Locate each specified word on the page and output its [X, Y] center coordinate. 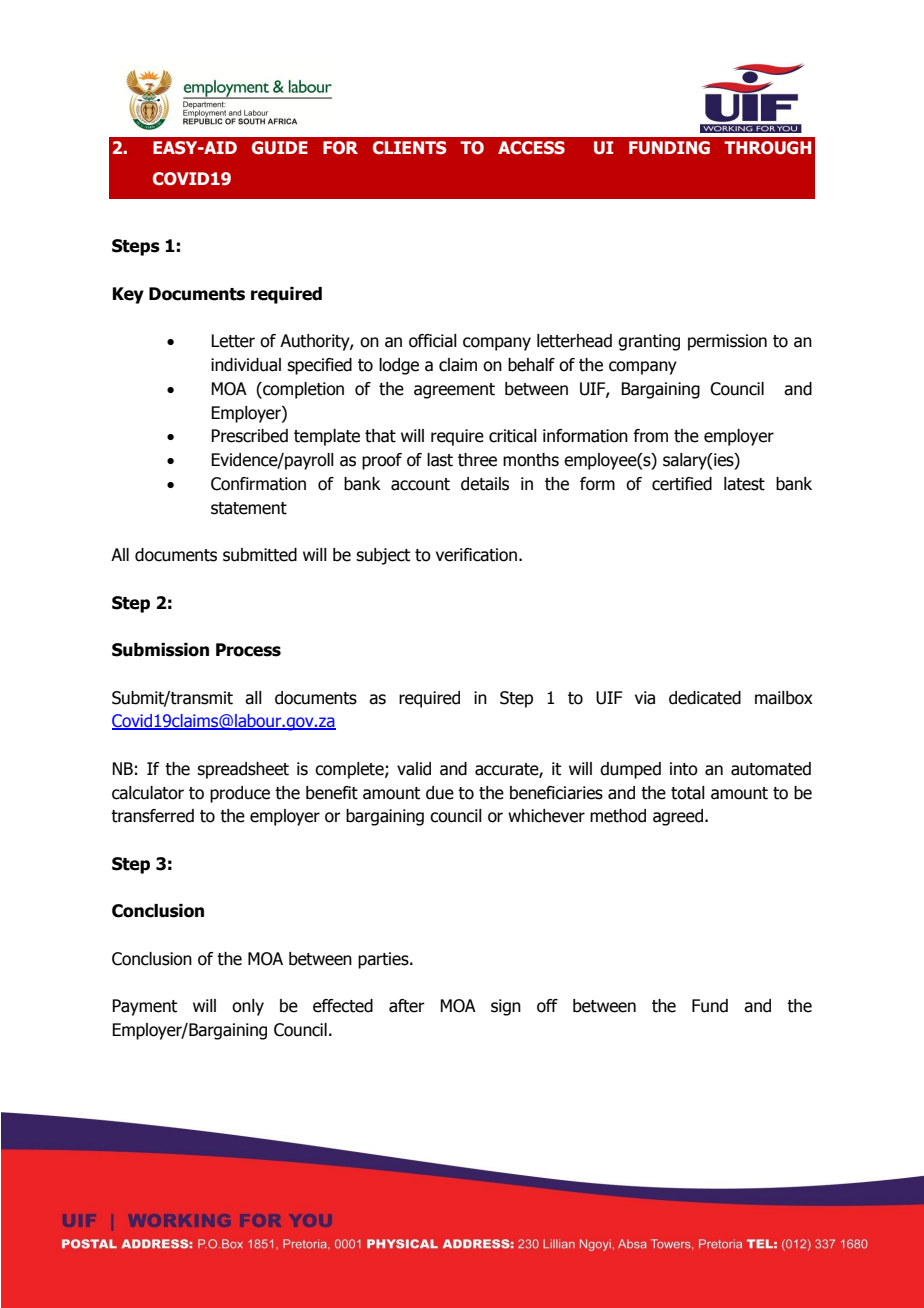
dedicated [705, 698]
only [248, 1007]
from [650, 436]
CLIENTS [410, 148]
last [440, 460]
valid [414, 769]
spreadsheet [243, 770]
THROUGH [767, 148]
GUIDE [280, 148]
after [407, 1006]
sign [506, 1007]
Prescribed [249, 436]
